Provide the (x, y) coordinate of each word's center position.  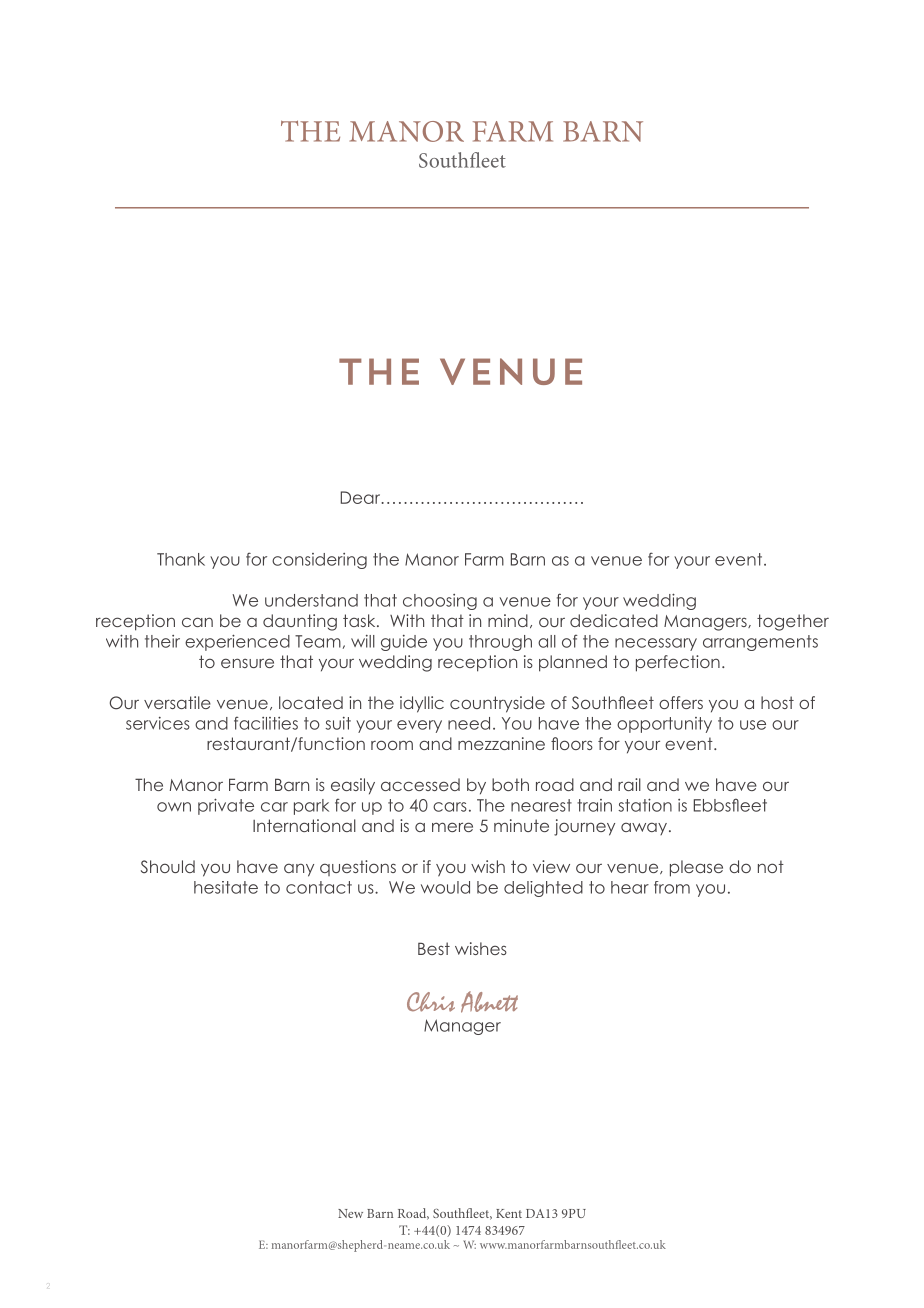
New (350, 1213)
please (696, 868)
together (793, 622)
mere (452, 827)
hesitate (226, 887)
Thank (181, 559)
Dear (362, 497)
